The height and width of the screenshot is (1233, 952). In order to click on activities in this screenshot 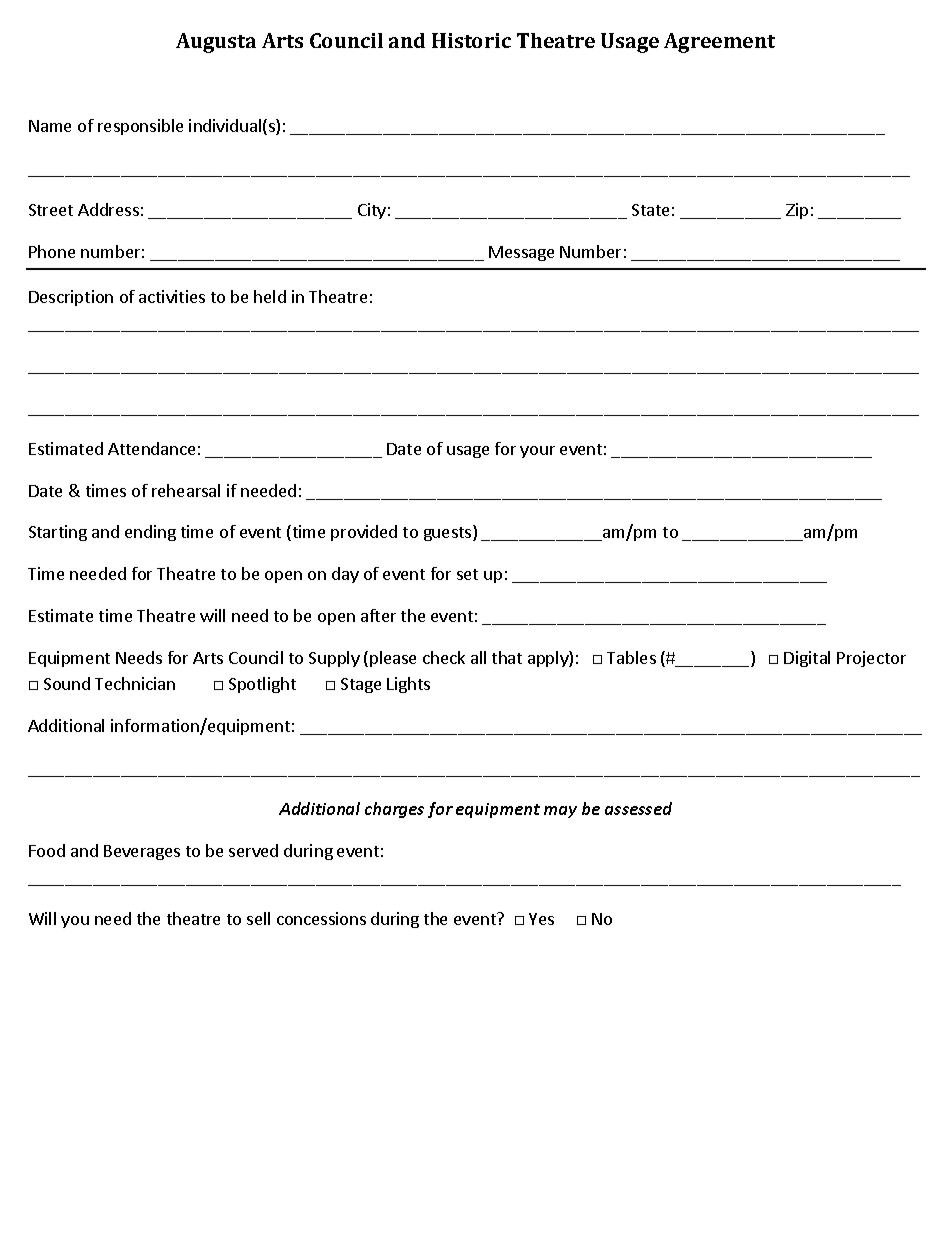, I will do `click(172, 296)`.
